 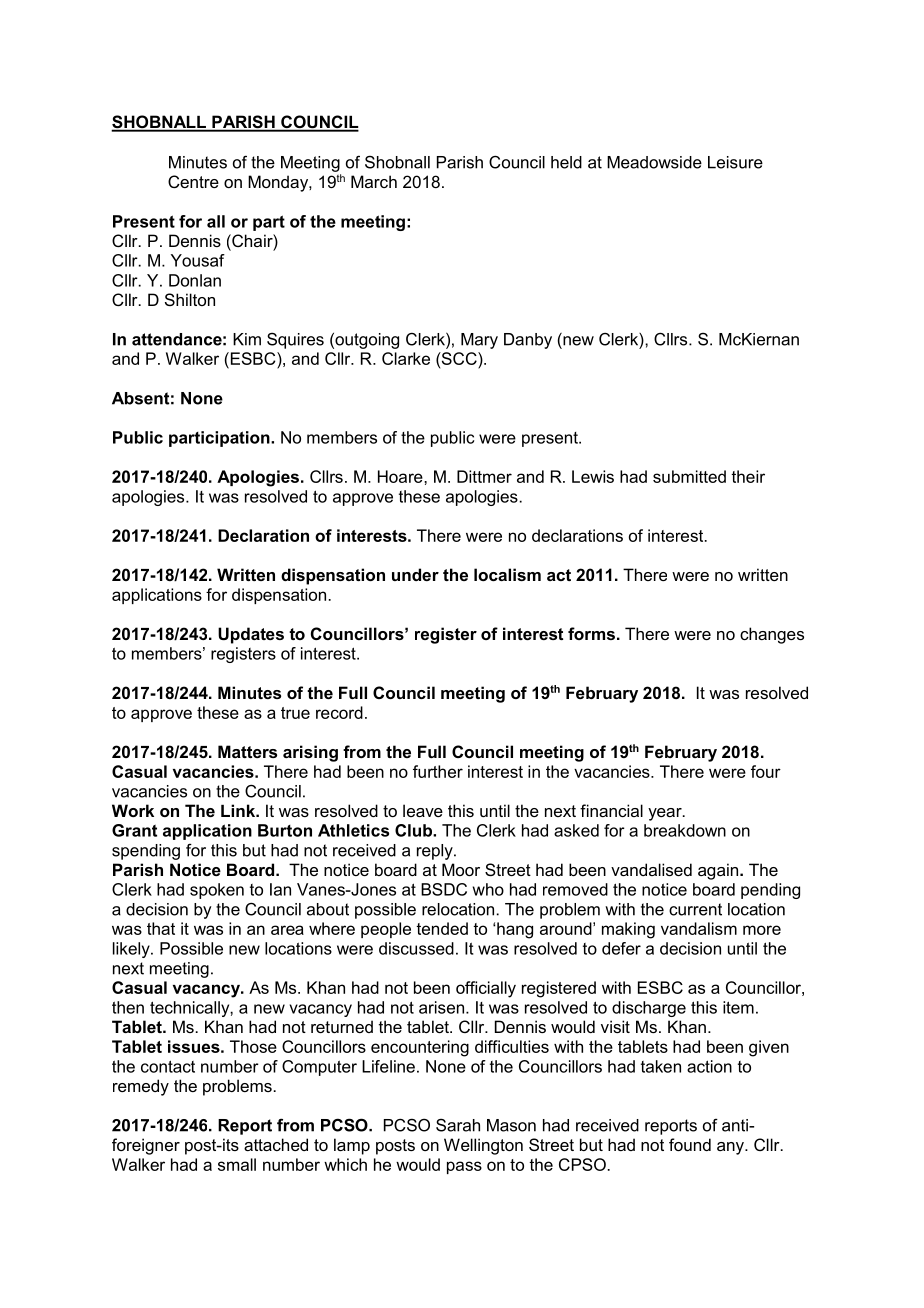 I want to click on Centre, so click(x=193, y=181).
